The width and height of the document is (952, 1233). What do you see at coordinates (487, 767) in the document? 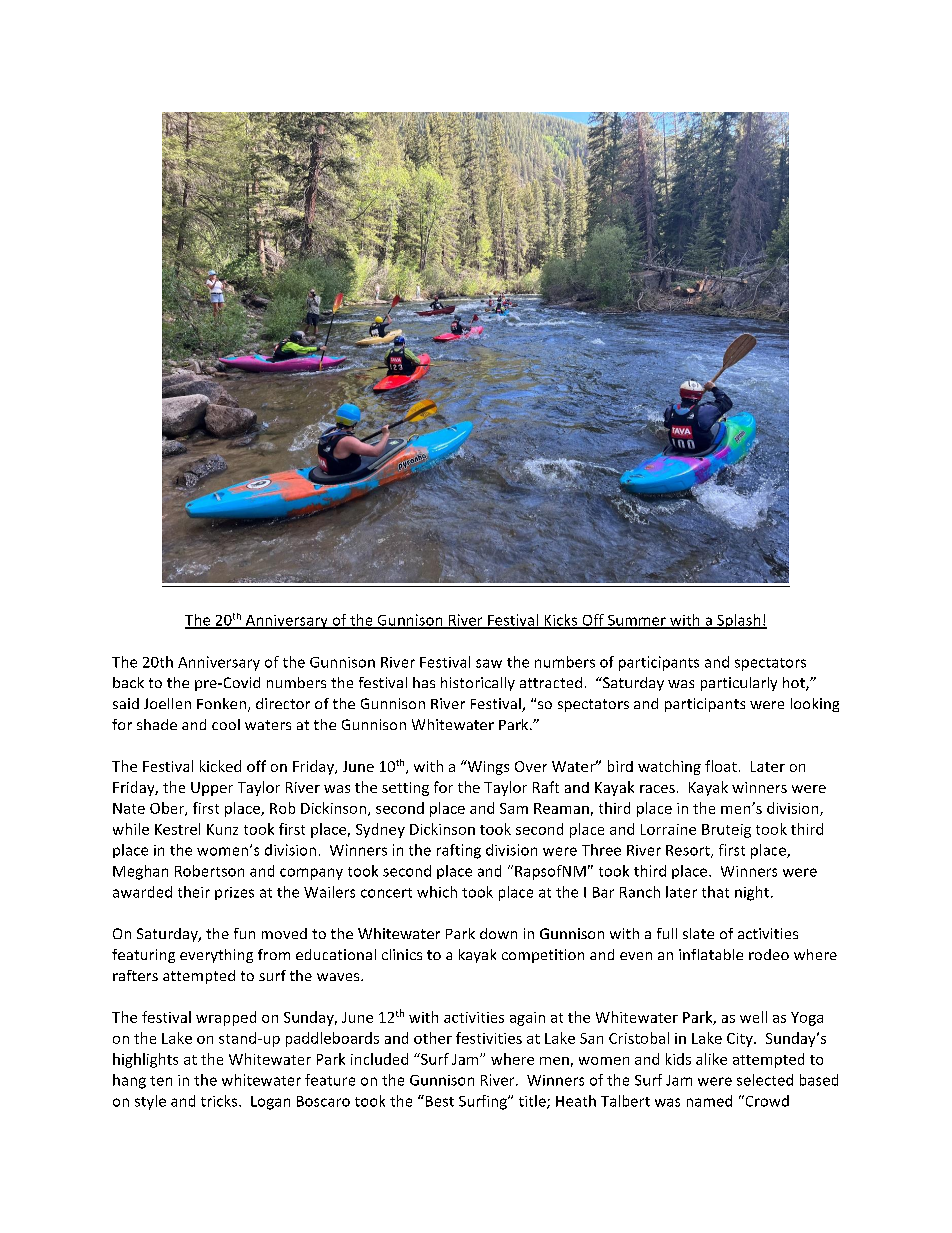
I see `Wings` at bounding box center [487, 767].
